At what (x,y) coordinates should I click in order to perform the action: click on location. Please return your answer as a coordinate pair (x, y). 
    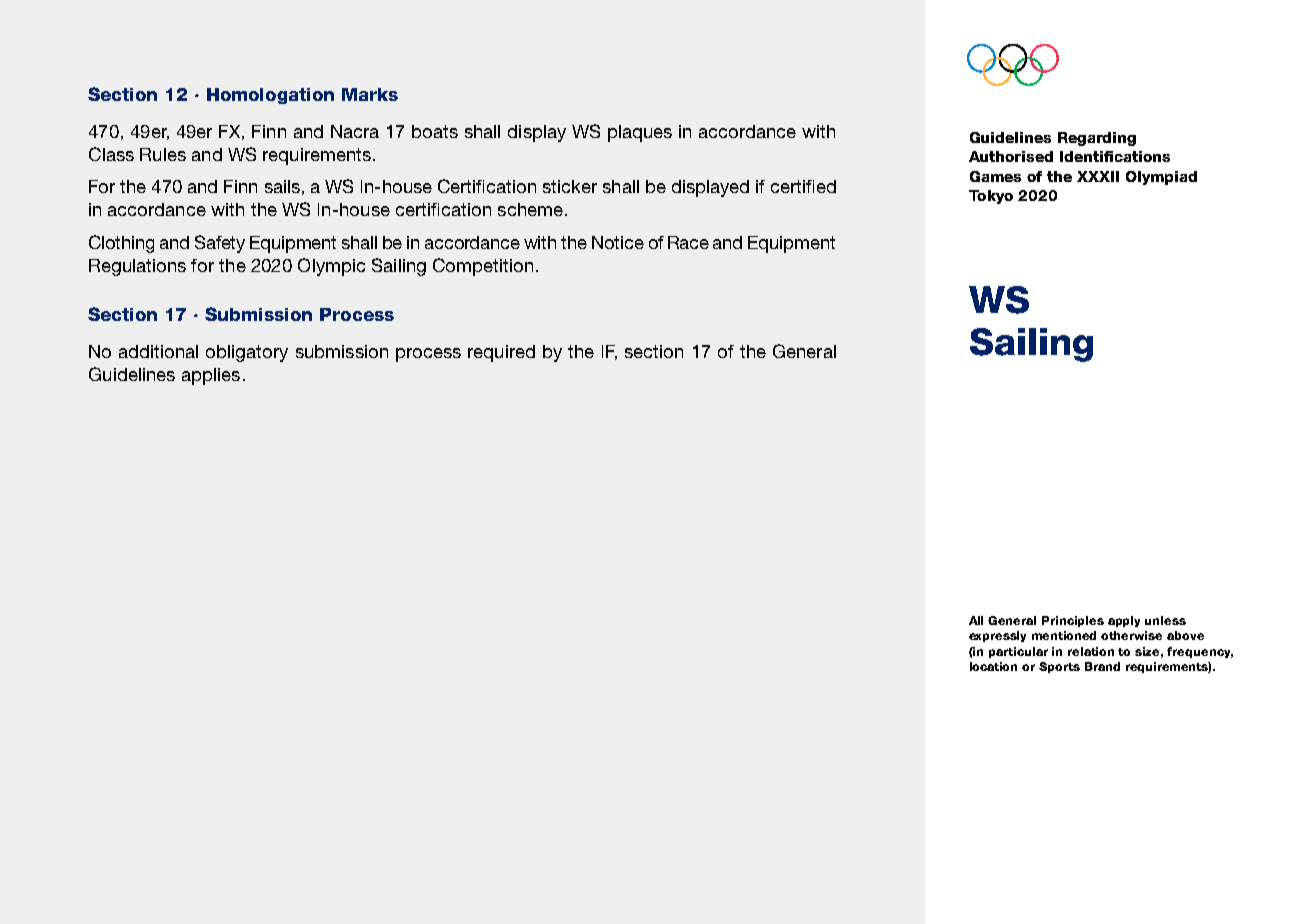
    Looking at the image, I should click on (993, 666).
